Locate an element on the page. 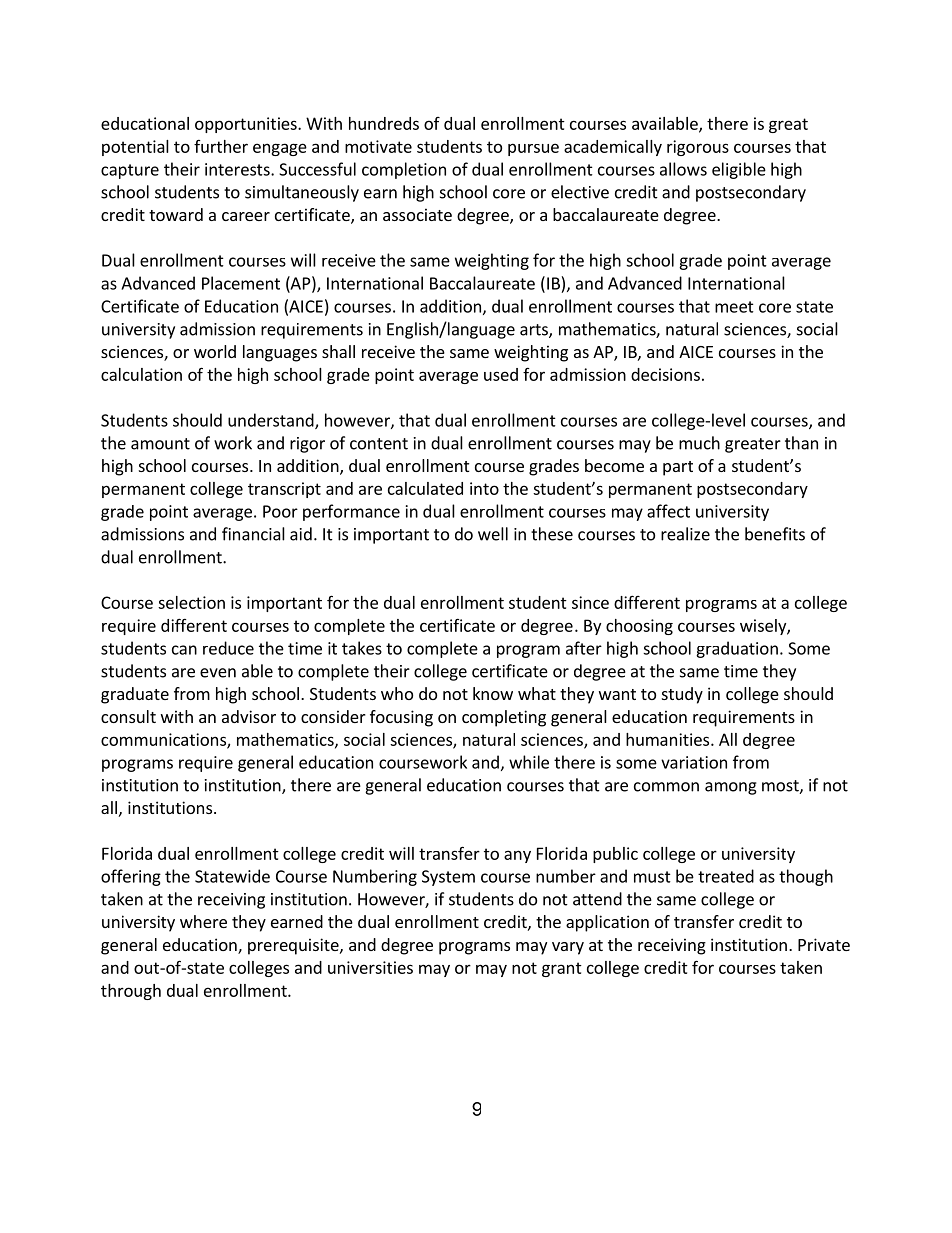  benefits is located at coordinates (775, 534).
